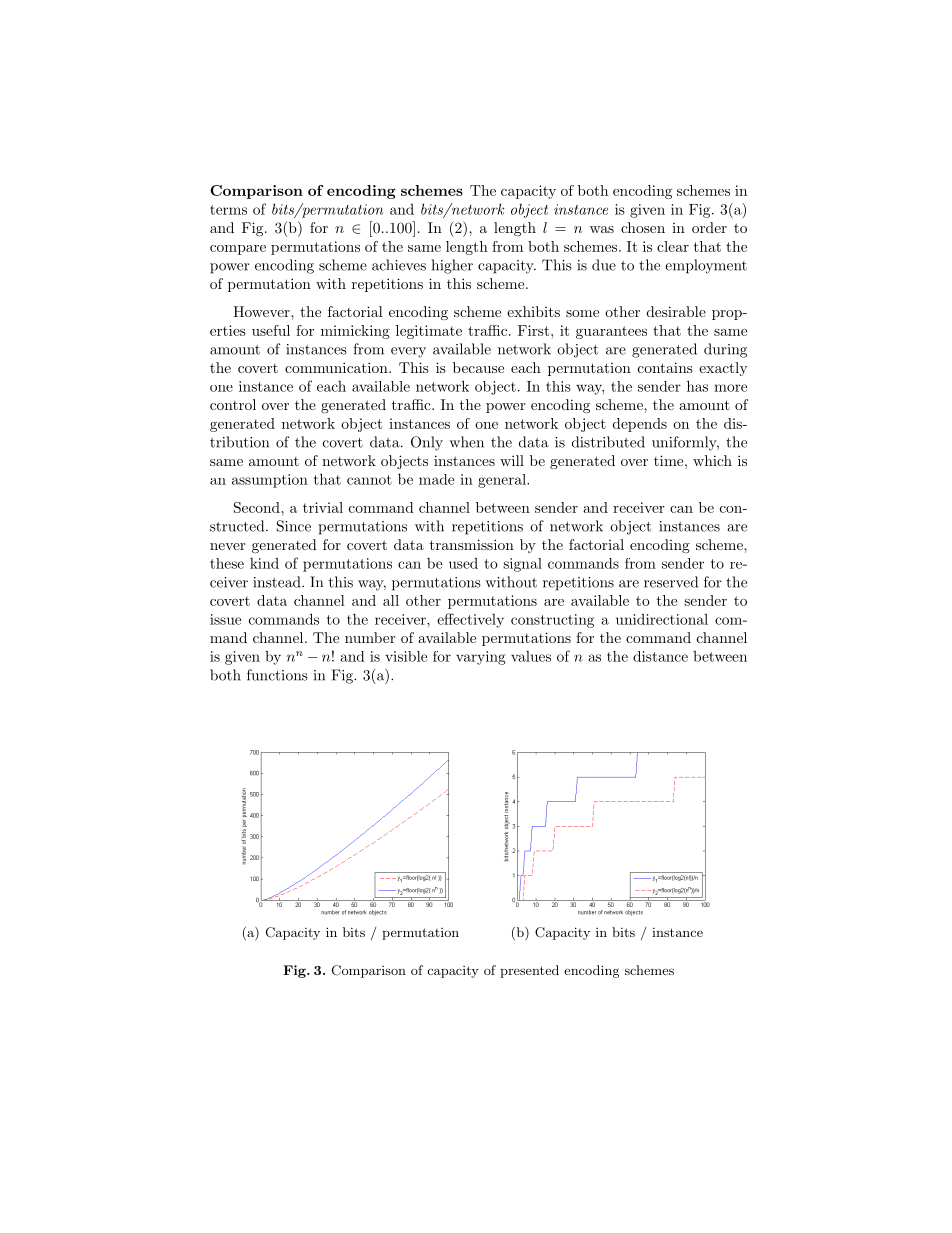 This screenshot has height=1233, width=952. Describe the element at coordinates (466, 442) in the screenshot. I see `when` at that location.
